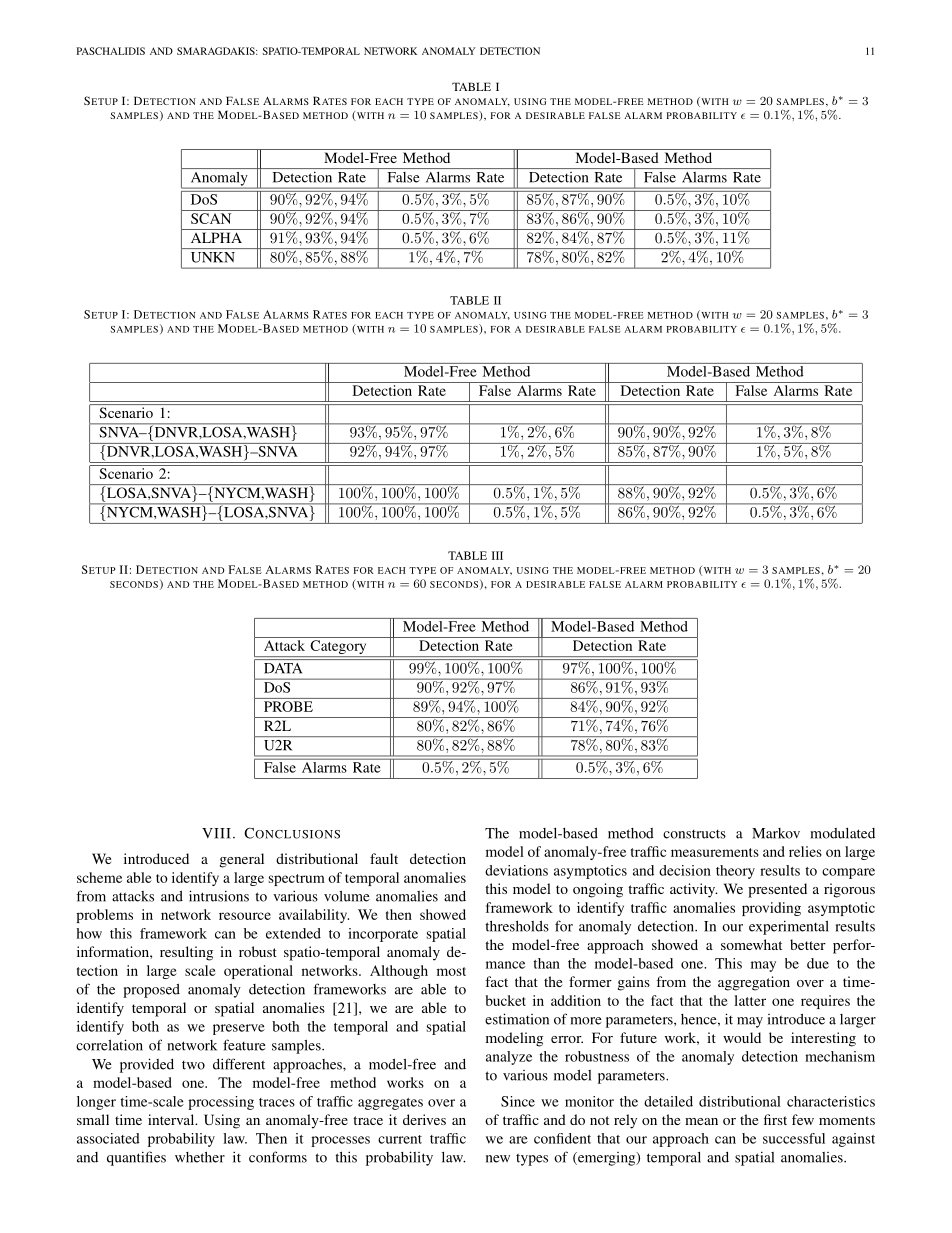 The image size is (952, 1233). What do you see at coordinates (694, 834) in the screenshot?
I see `constructs` at bounding box center [694, 834].
